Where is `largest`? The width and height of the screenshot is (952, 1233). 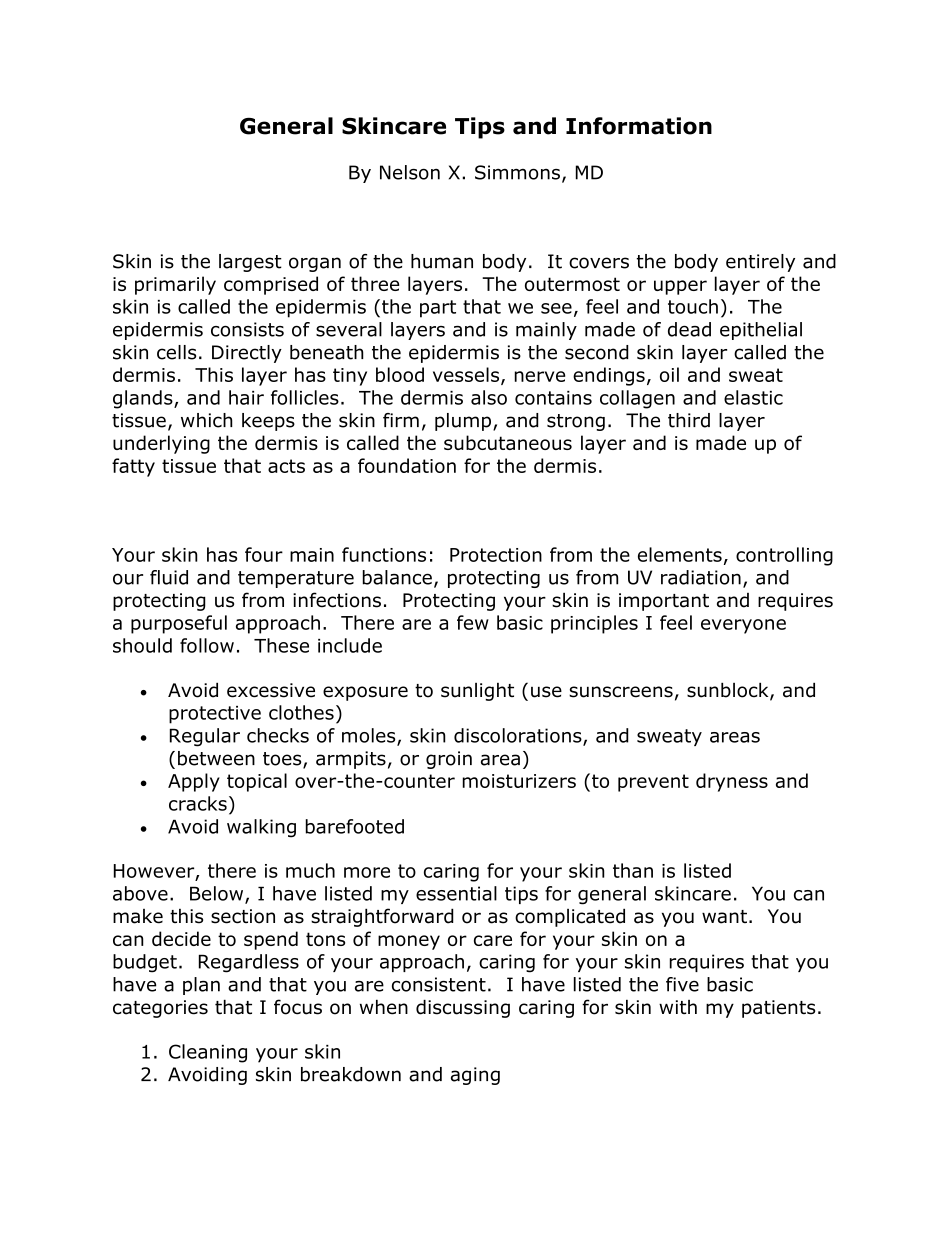
largest is located at coordinates (250, 263).
